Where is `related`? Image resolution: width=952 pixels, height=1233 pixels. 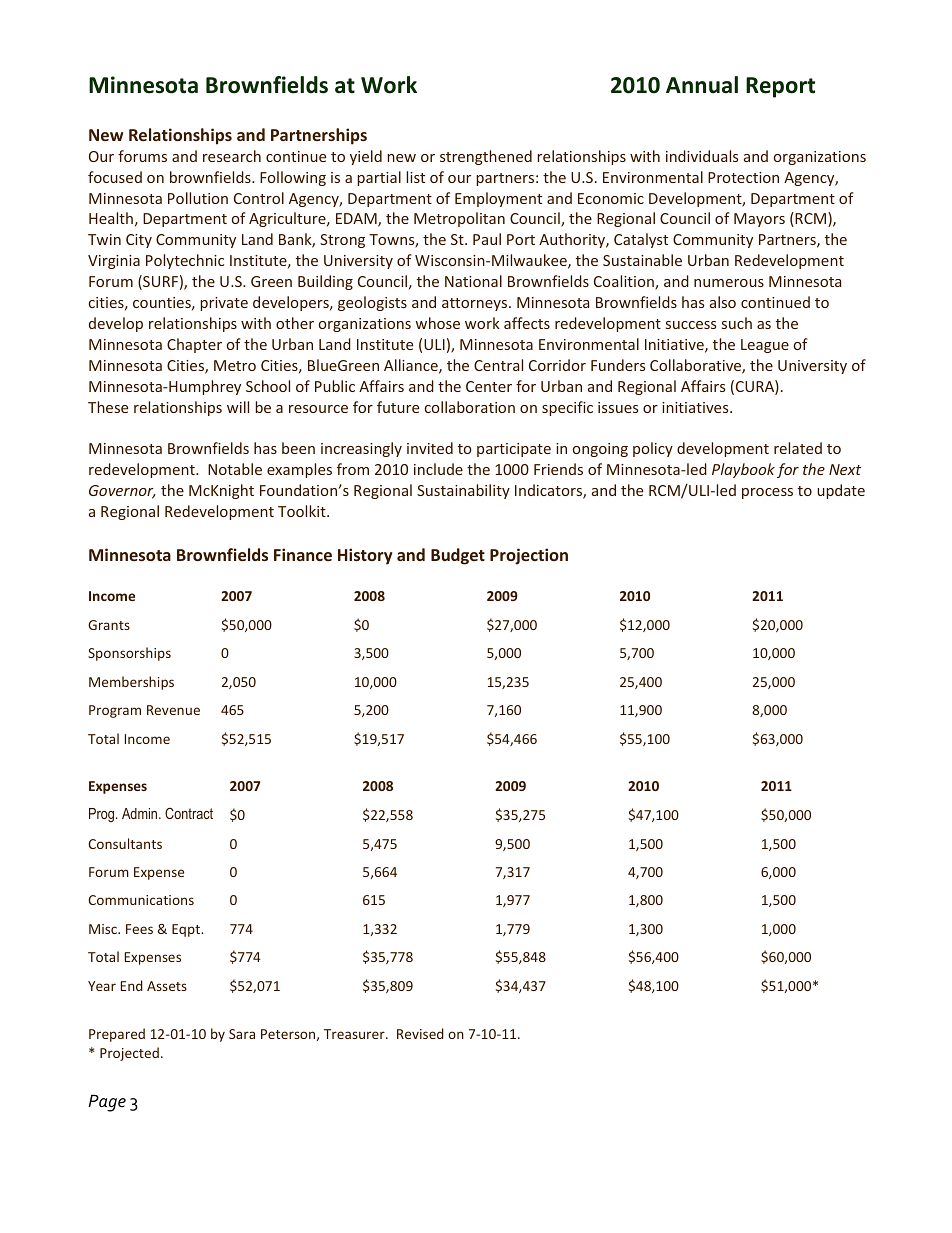 related is located at coordinates (798, 448).
